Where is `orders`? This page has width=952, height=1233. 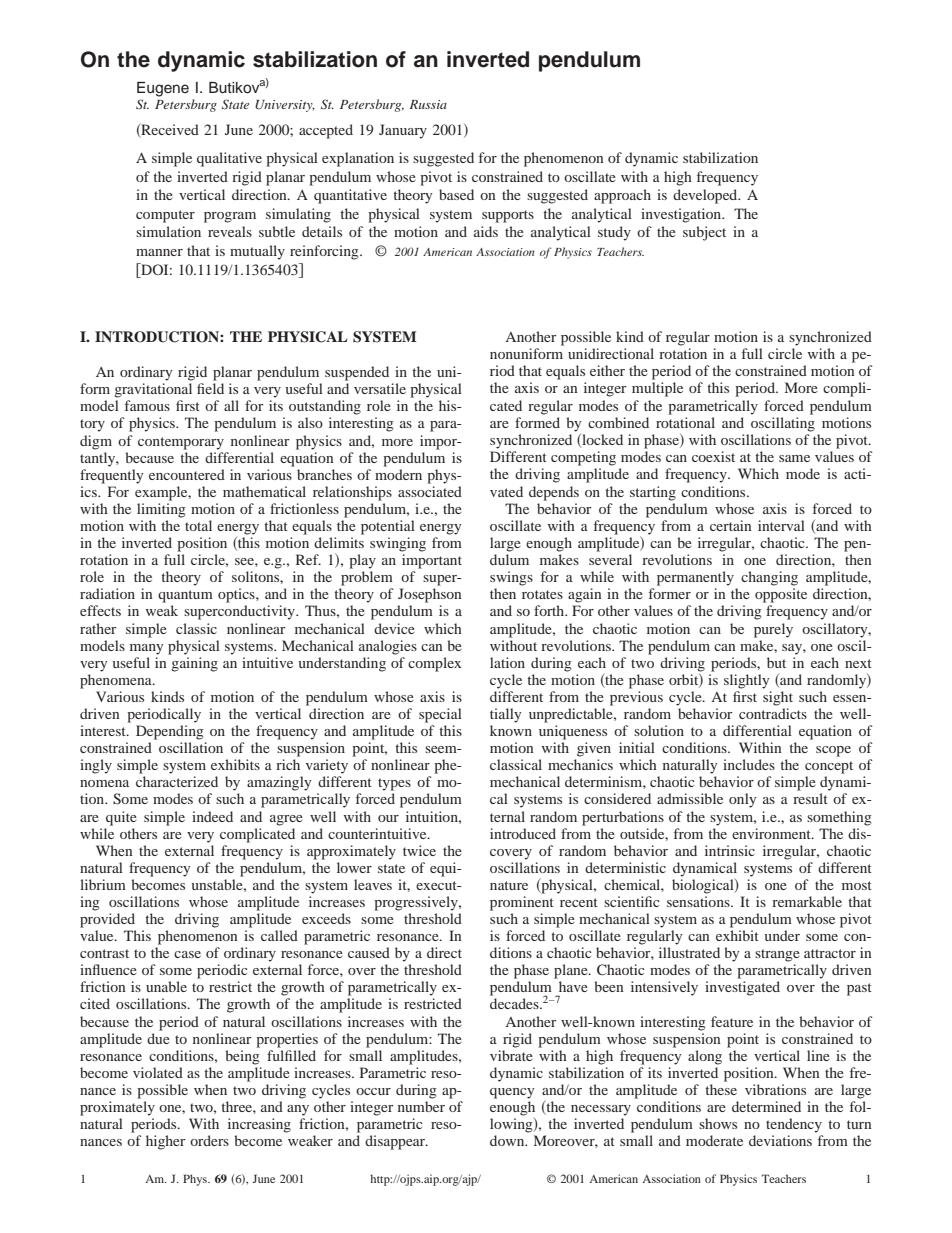 orders is located at coordinates (209, 1140).
